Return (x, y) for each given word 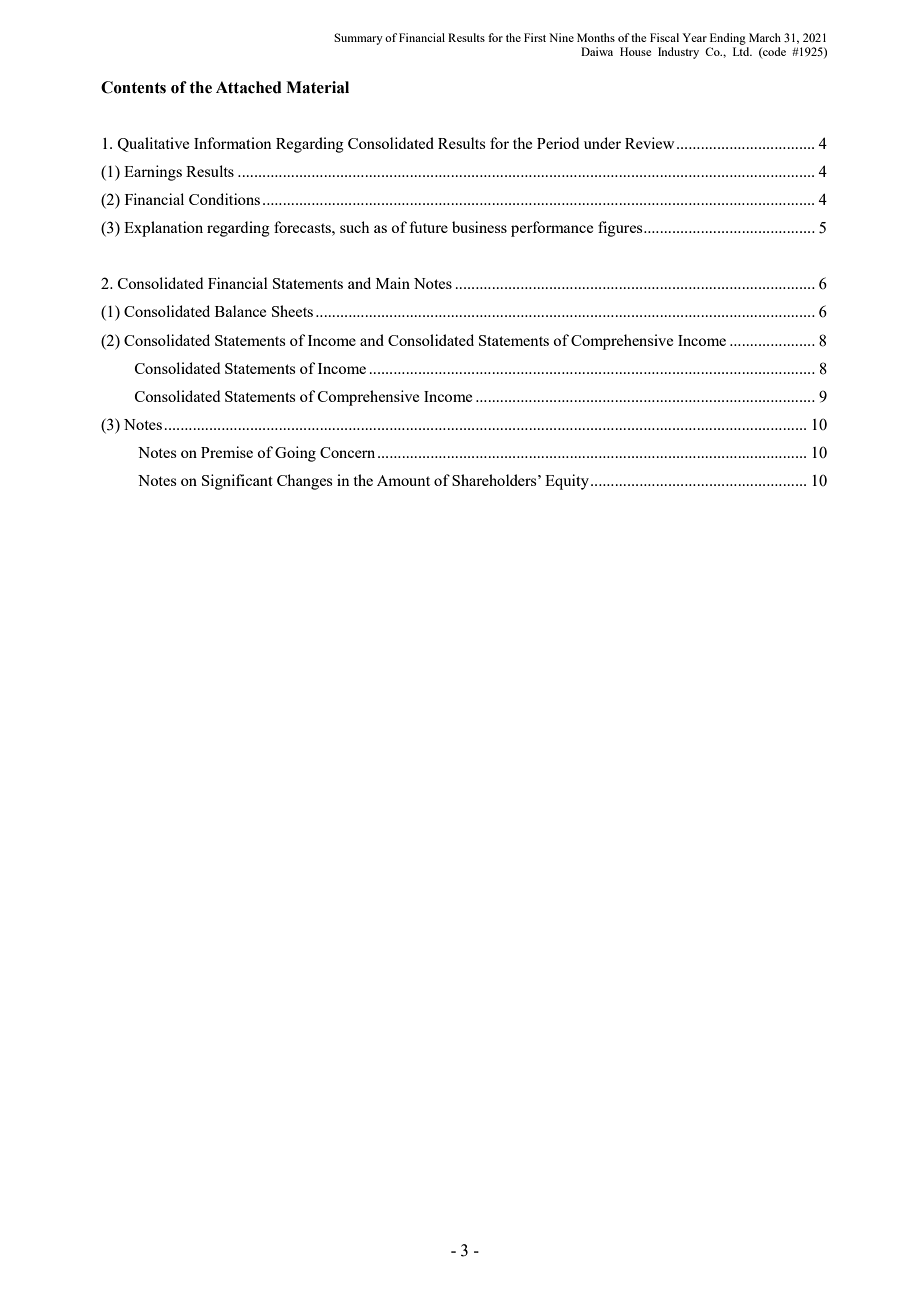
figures (621, 229)
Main (393, 283)
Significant (237, 482)
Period (558, 143)
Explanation (163, 229)
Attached (249, 87)
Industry (678, 53)
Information (233, 143)
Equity (567, 482)
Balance (240, 311)
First (535, 37)
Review (649, 143)
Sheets (292, 311)
